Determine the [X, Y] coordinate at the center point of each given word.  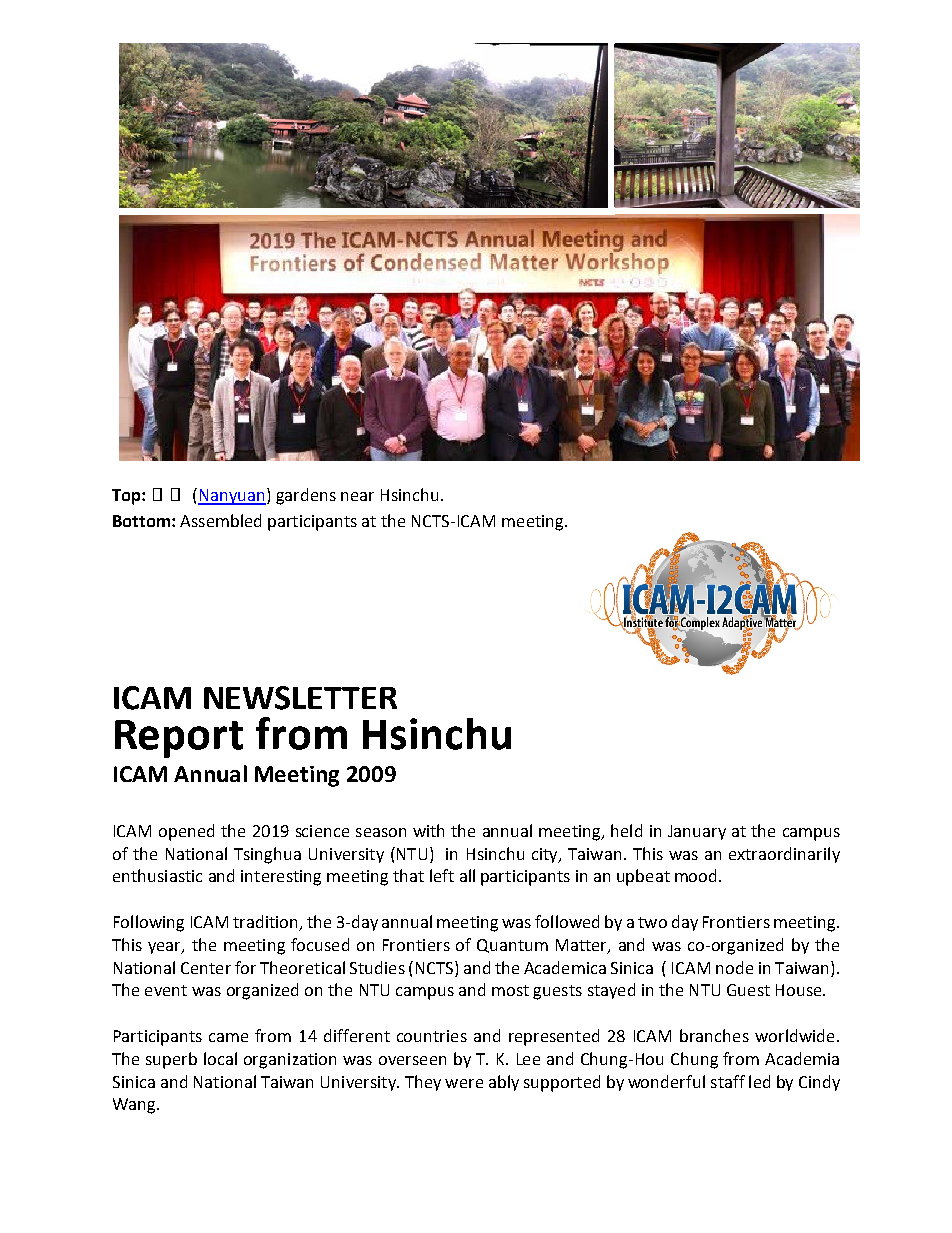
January [697, 832]
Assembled [220, 520]
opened [186, 832]
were [464, 1083]
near [357, 496]
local [220, 1058]
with [428, 830]
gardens [306, 496]
